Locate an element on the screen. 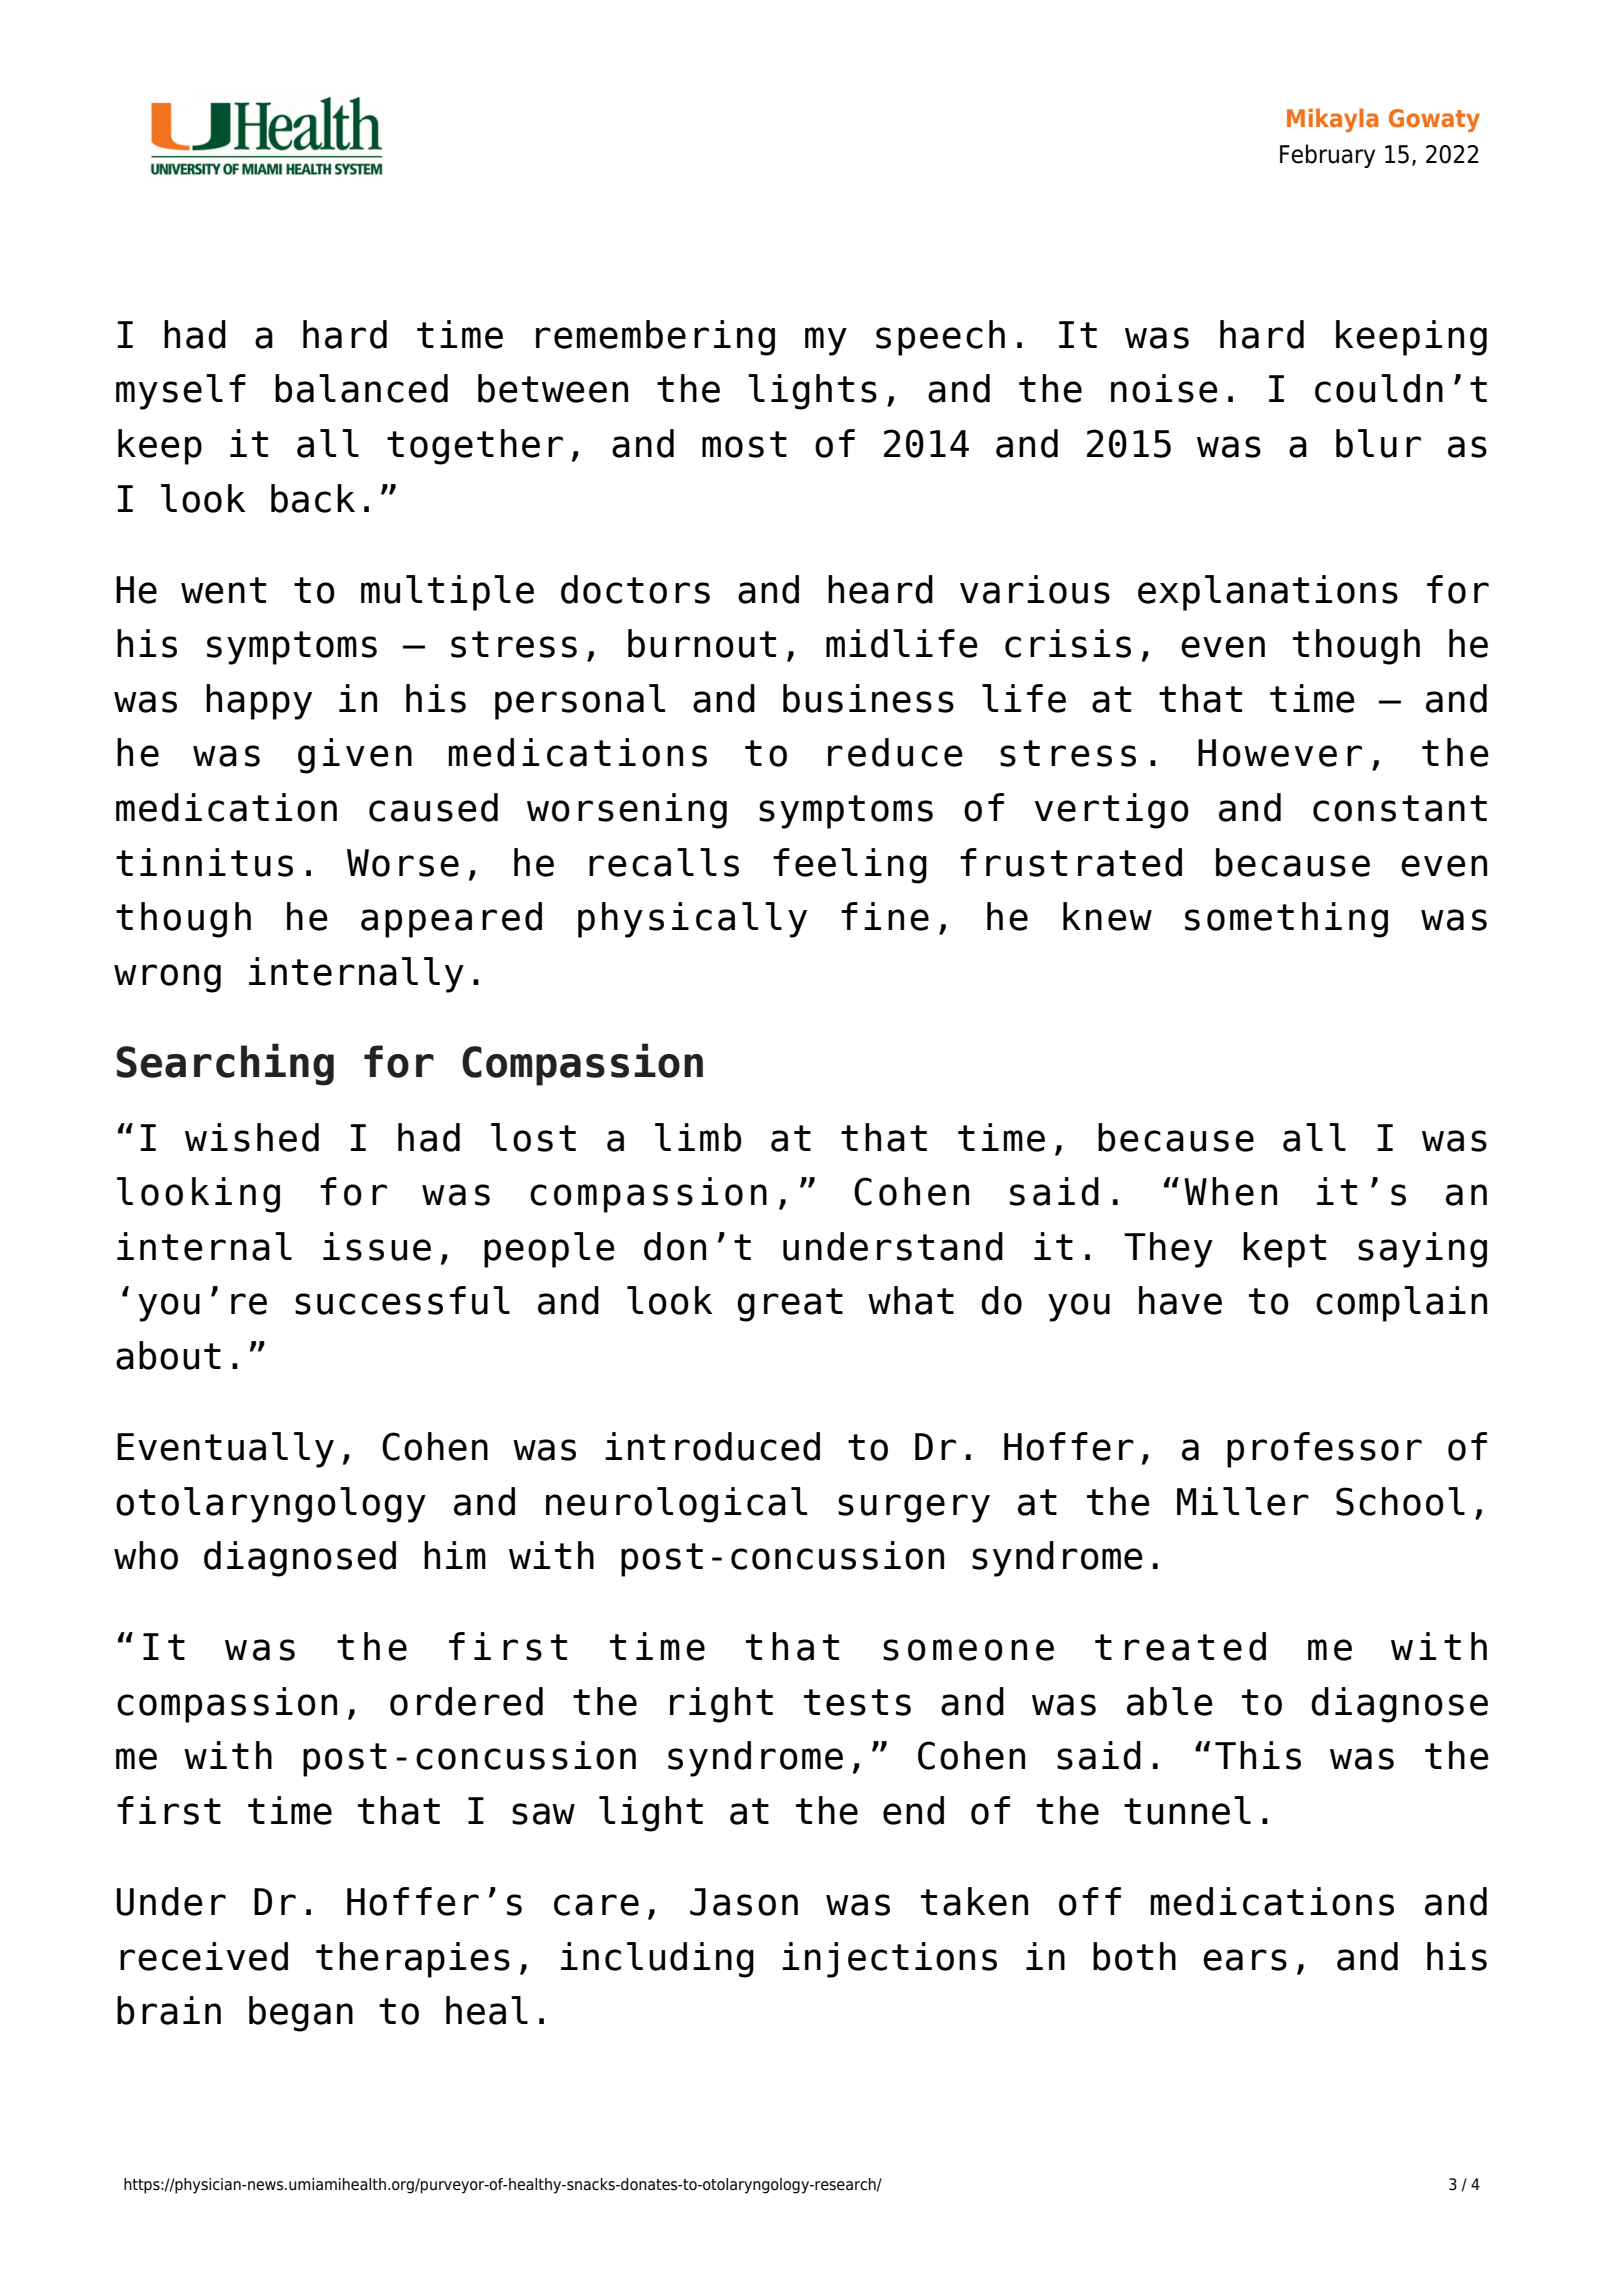 The width and height of the screenshot is (1605, 2270). Jason is located at coordinates (744, 1902).
